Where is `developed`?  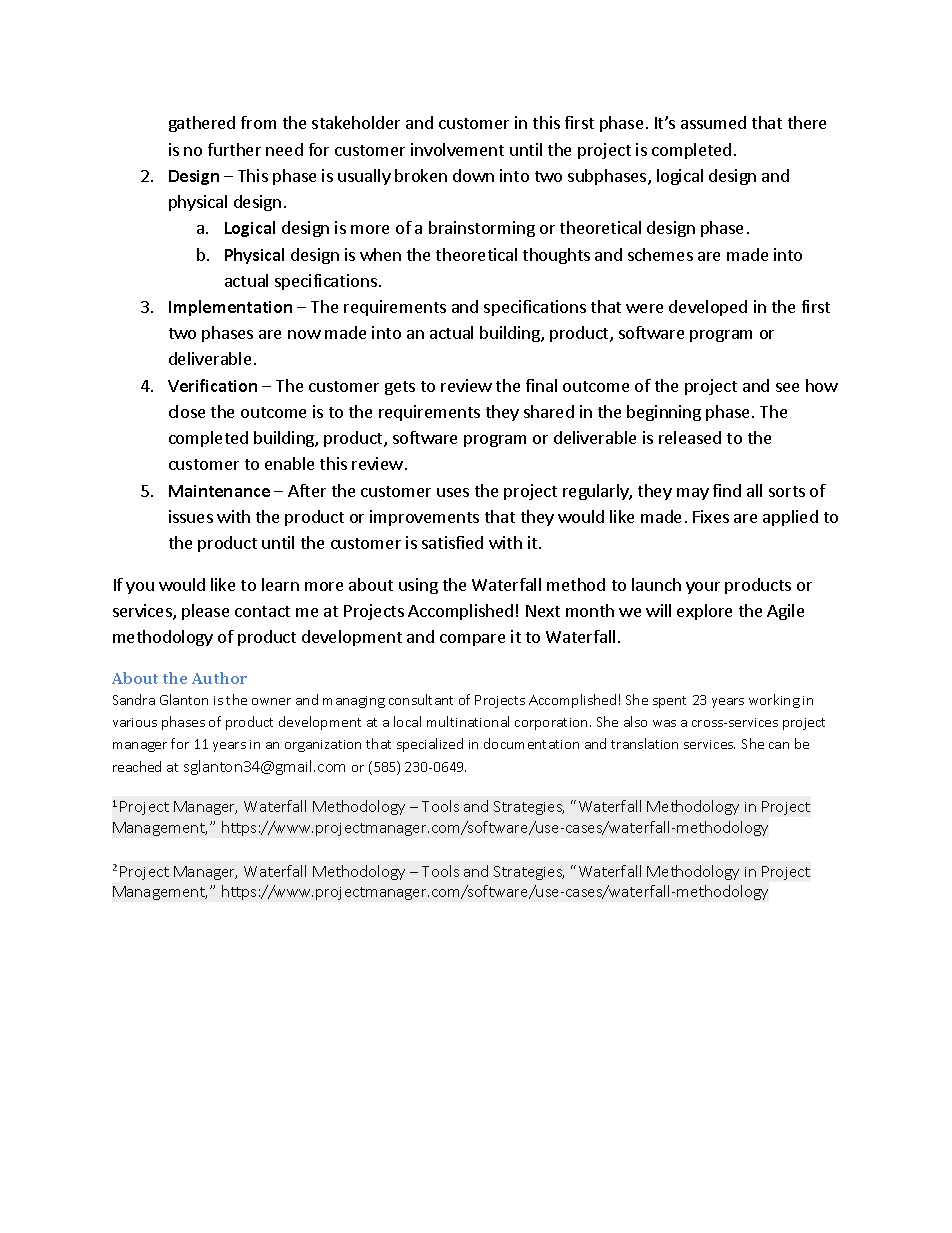
developed is located at coordinates (708, 308).
